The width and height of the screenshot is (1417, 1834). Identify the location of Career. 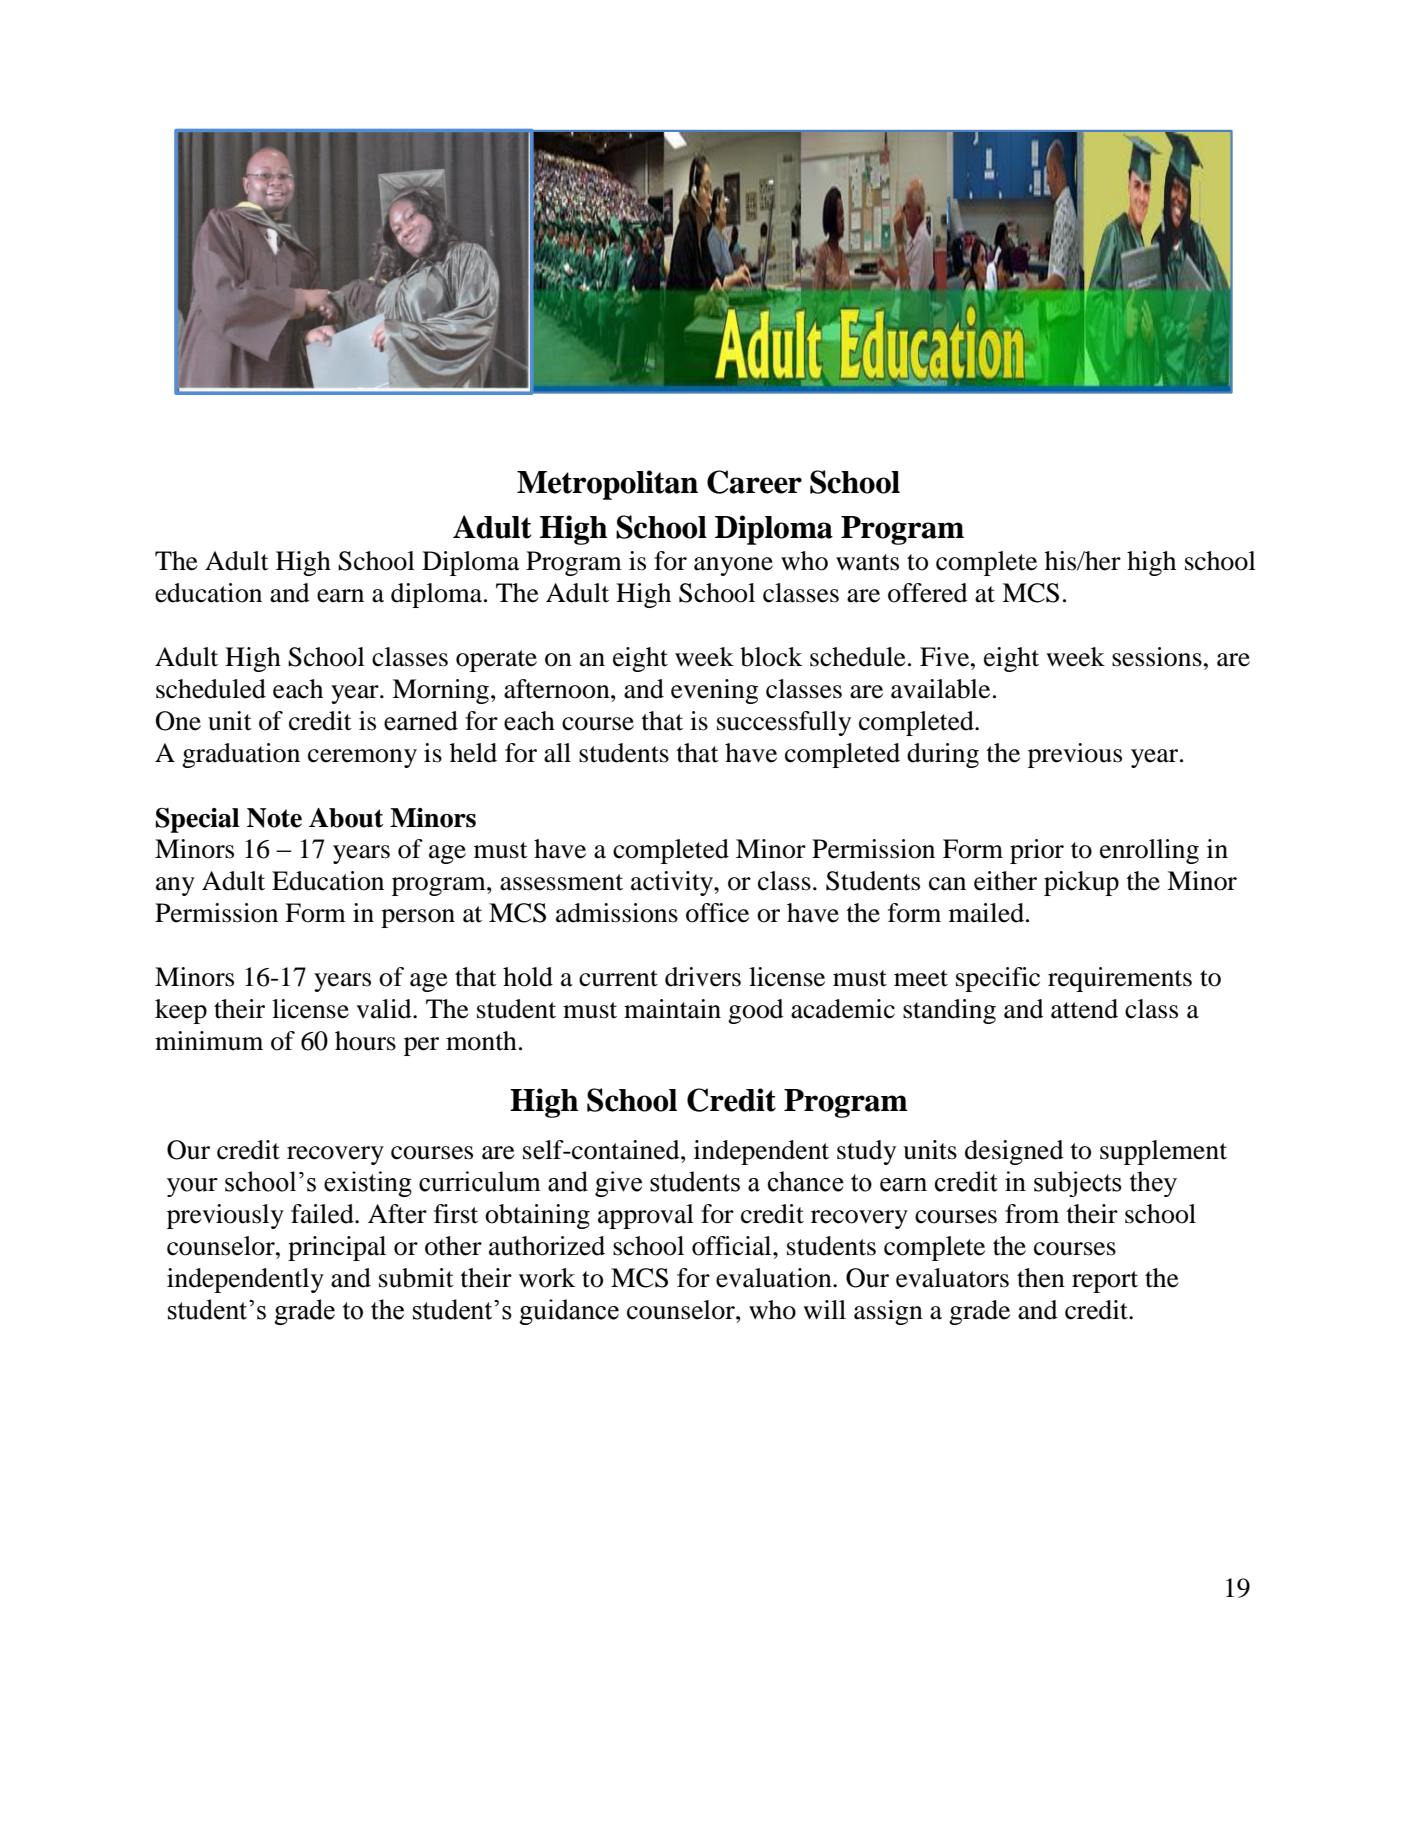
(754, 482).
